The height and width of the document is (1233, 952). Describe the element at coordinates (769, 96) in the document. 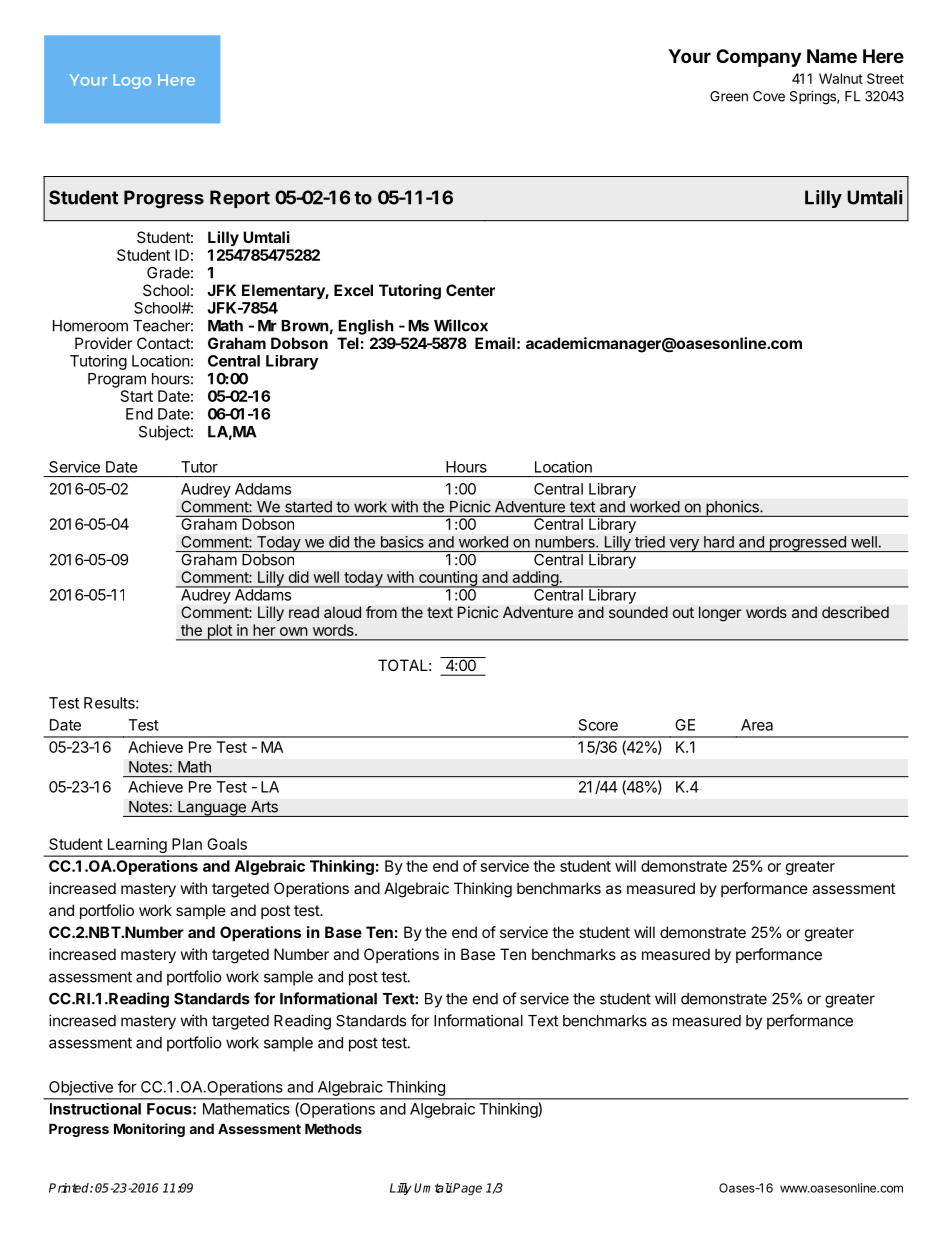

I see `Cove` at that location.
